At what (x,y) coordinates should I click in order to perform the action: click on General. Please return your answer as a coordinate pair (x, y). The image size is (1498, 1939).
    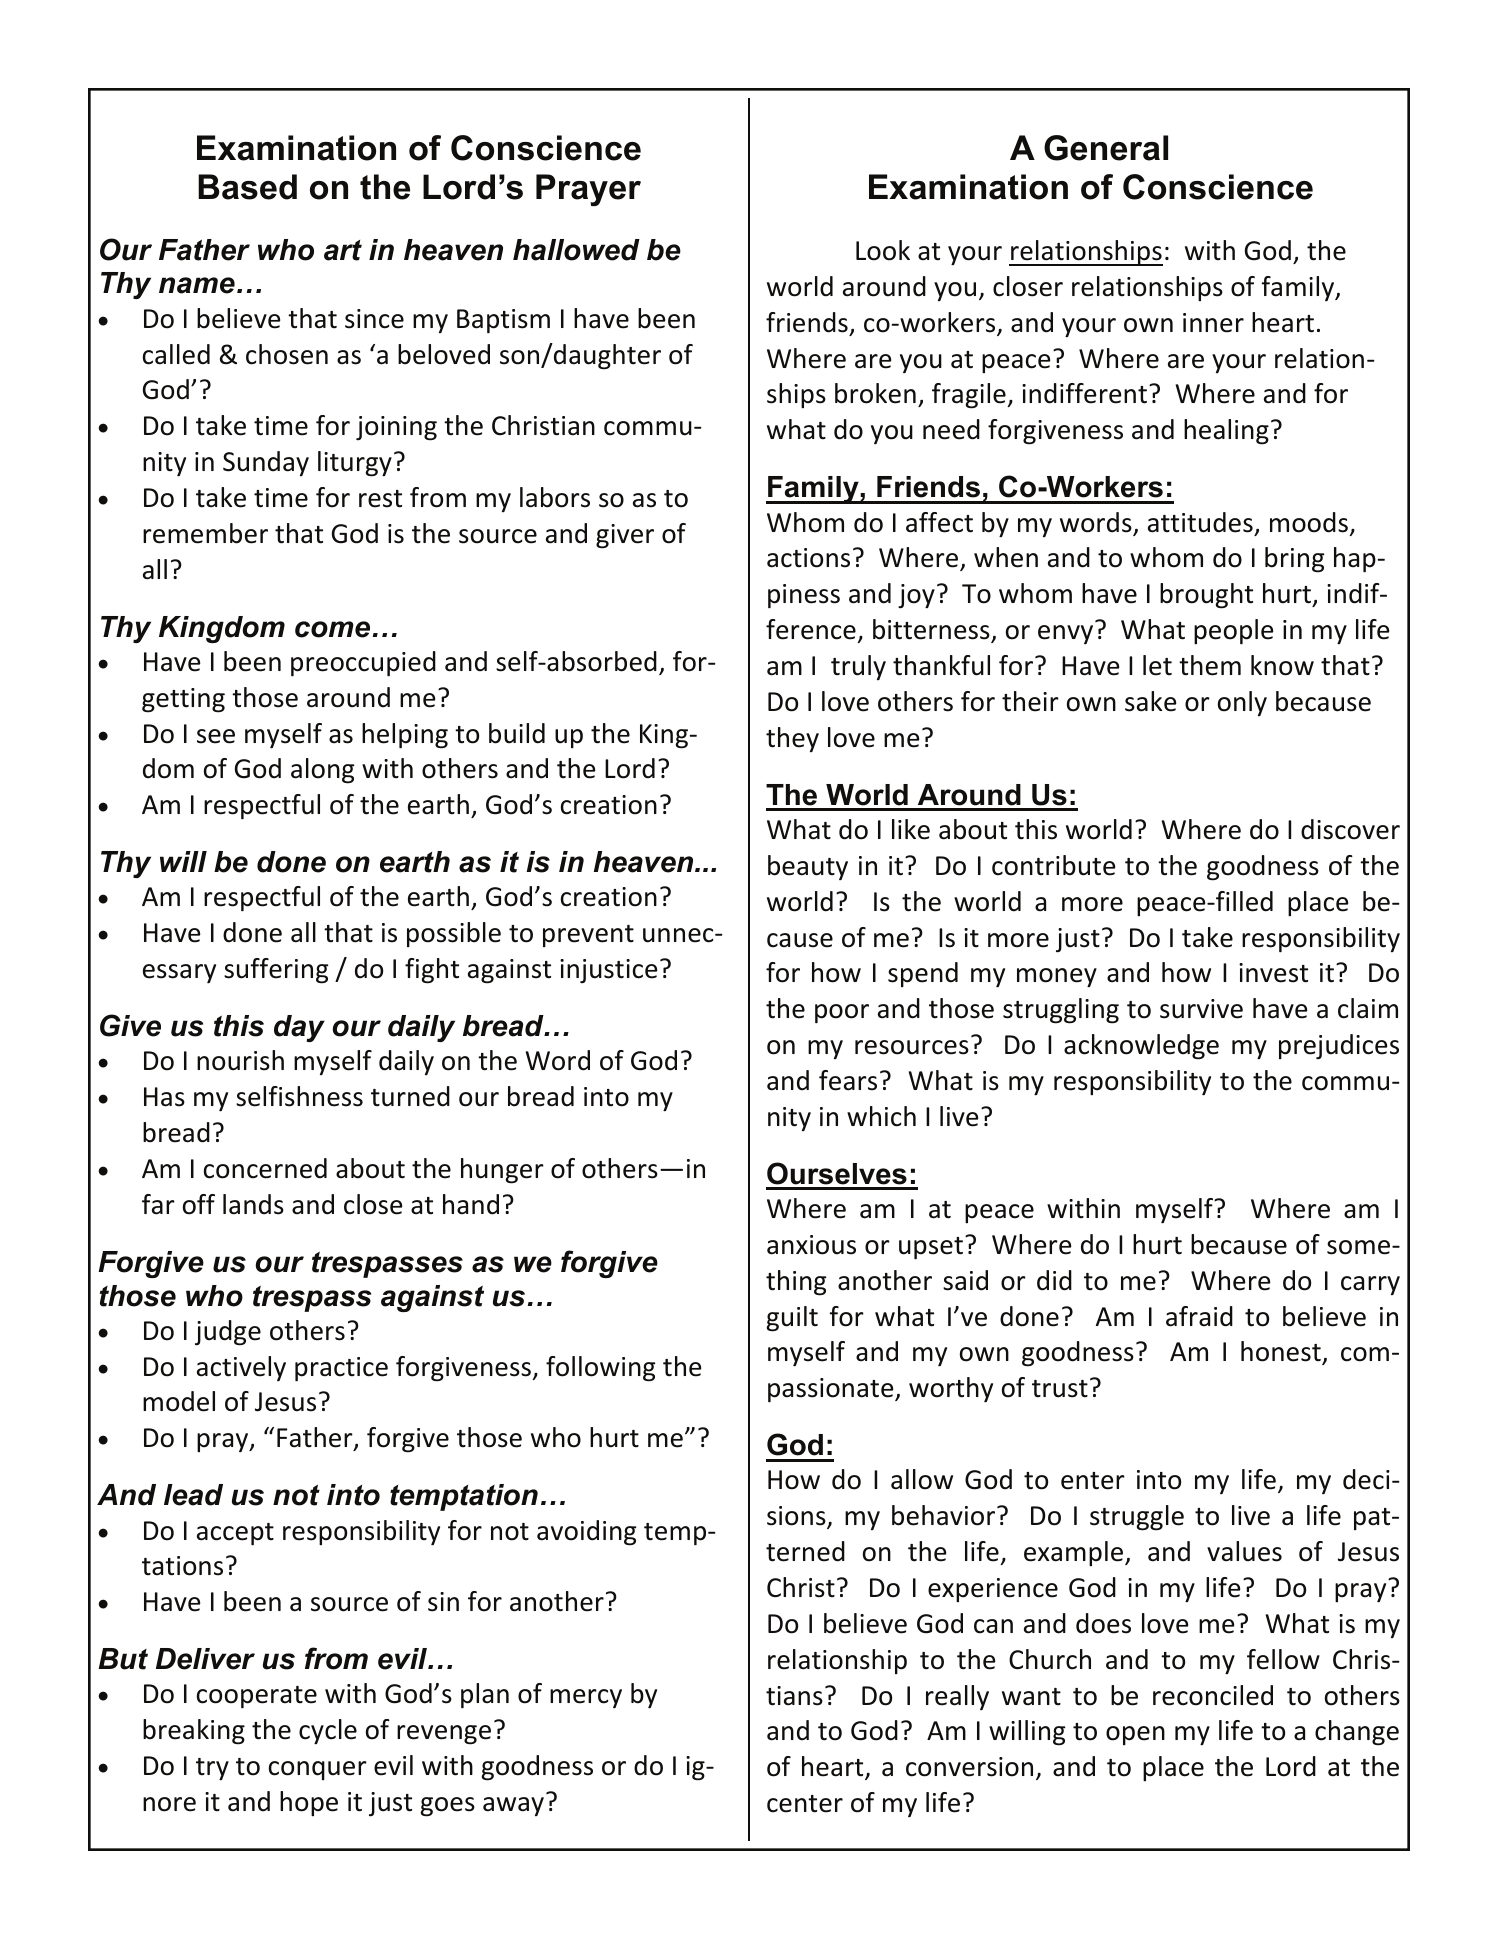
    Looking at the image, I should click on (1106, 148).
